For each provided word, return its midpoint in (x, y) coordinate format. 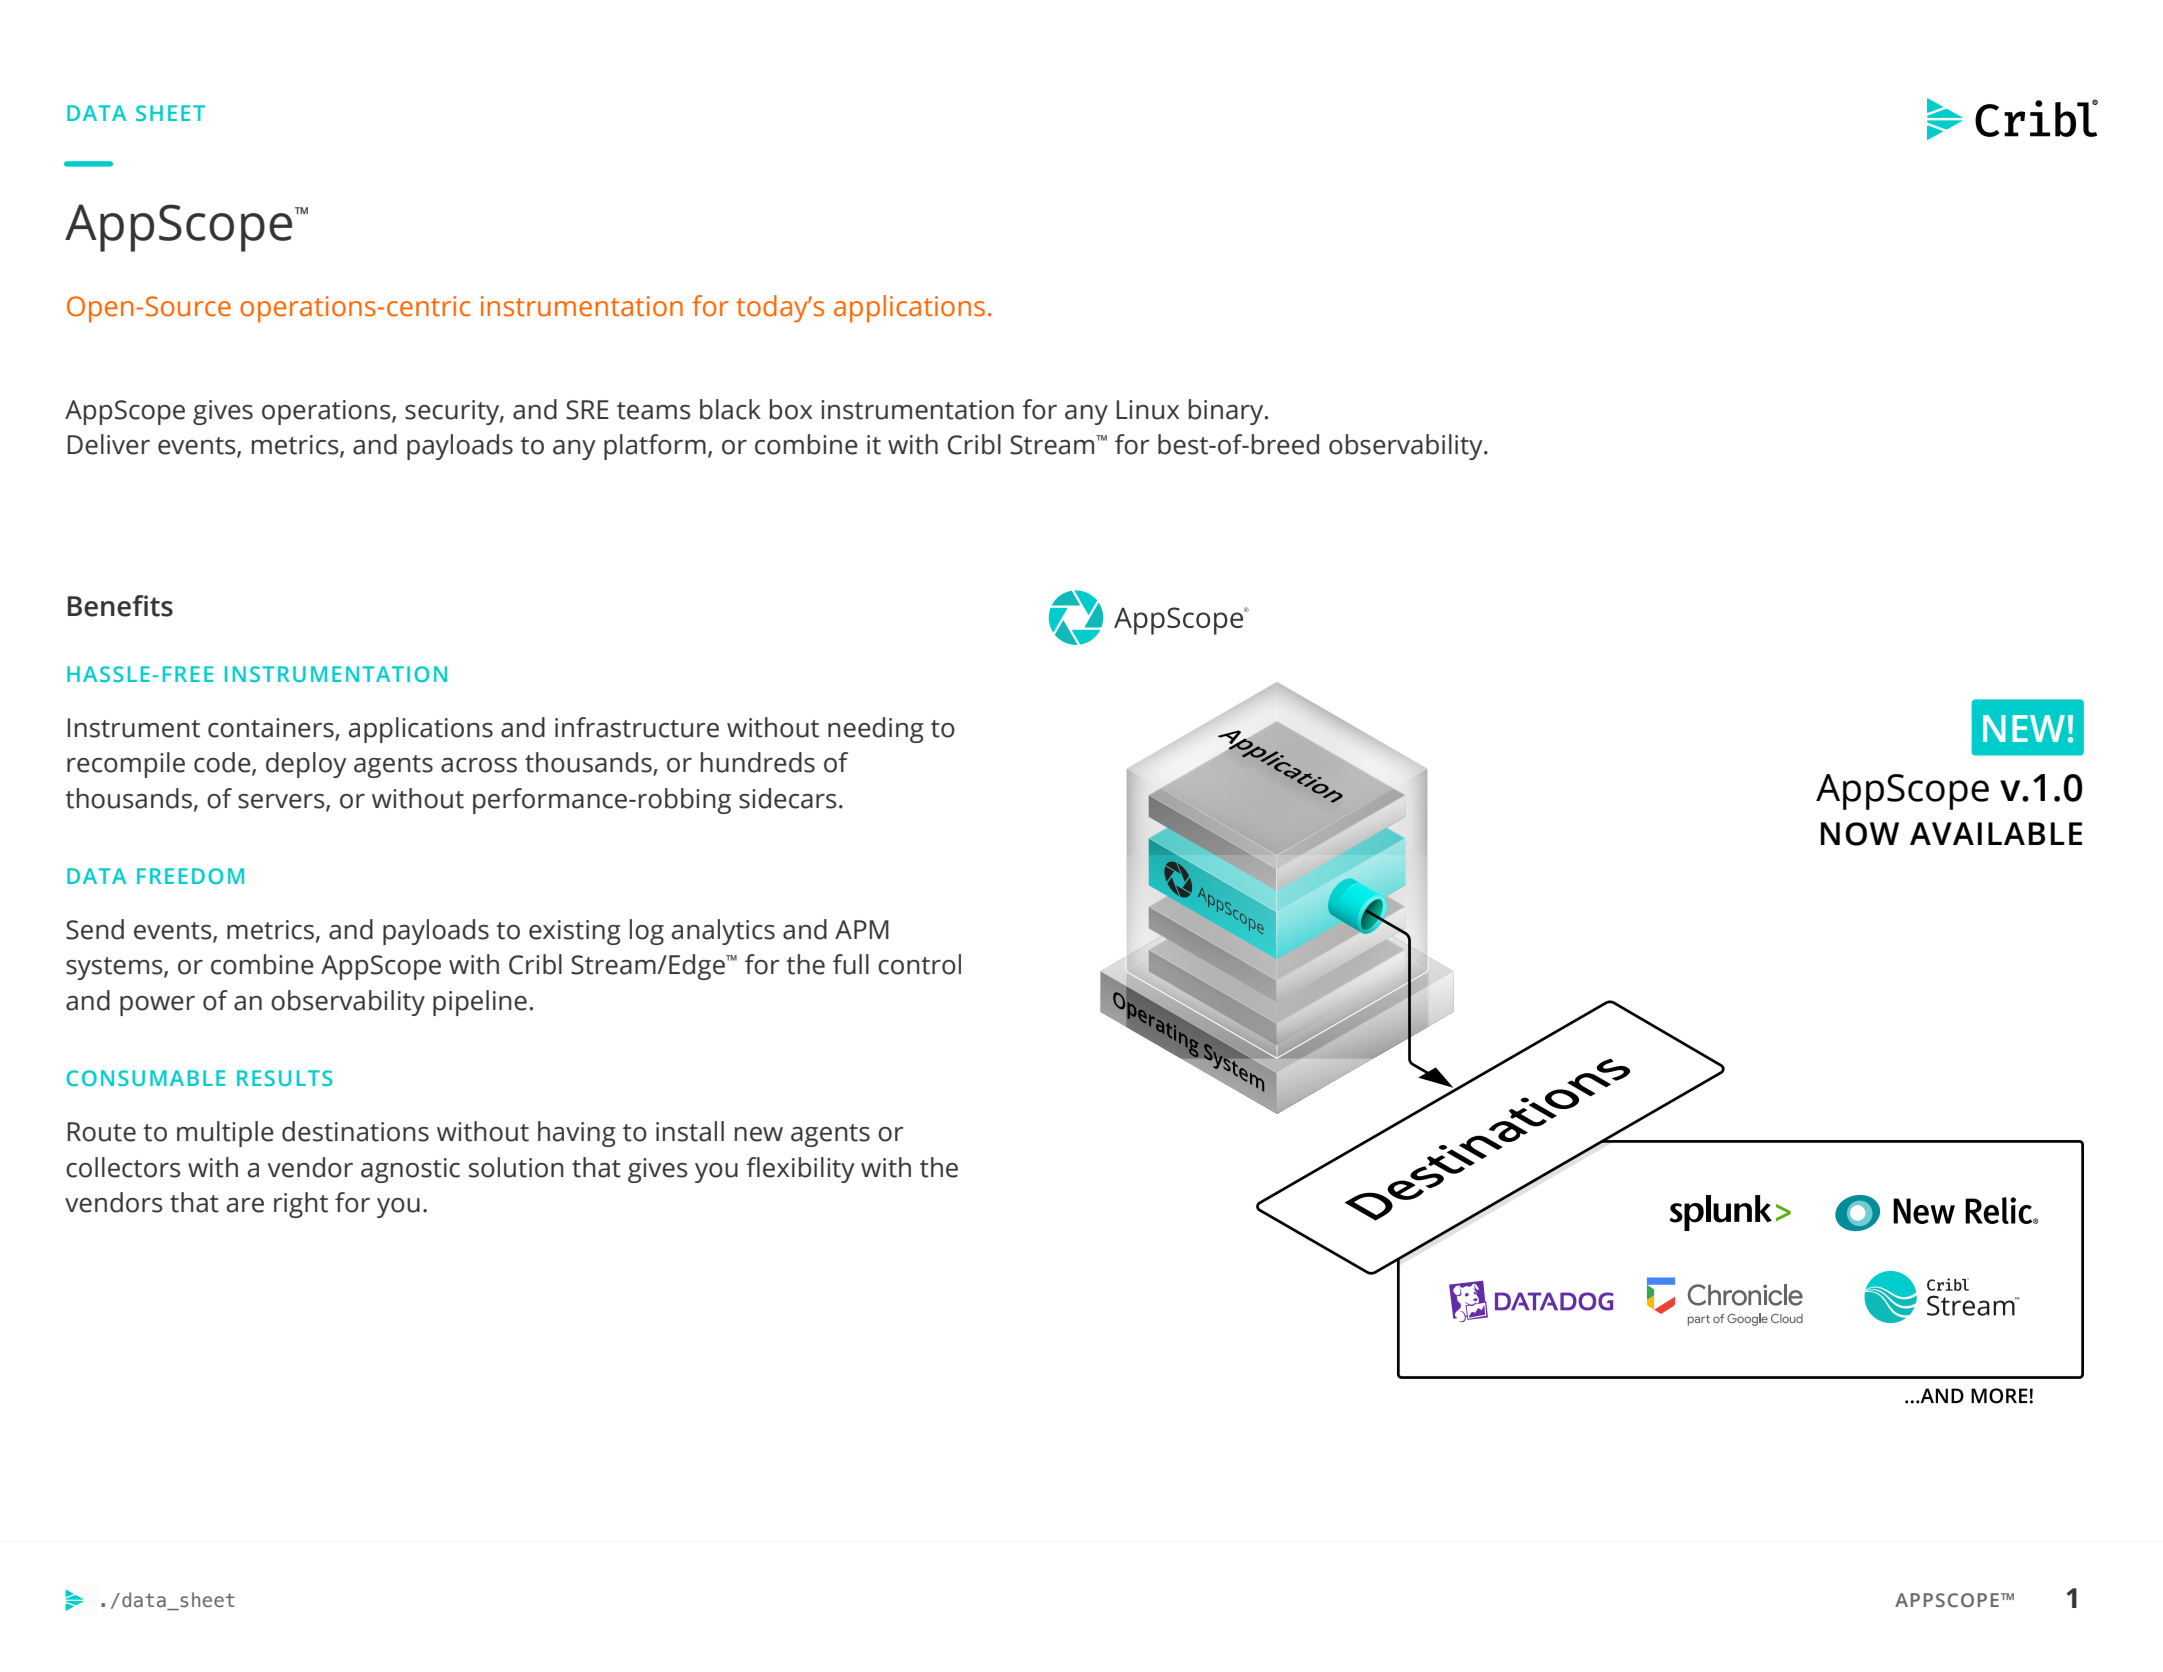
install (690, 1131)
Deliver (109, 444)
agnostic (410, 1170)
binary (1227, 412)
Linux (1148, 410)
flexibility (800, 1170)
